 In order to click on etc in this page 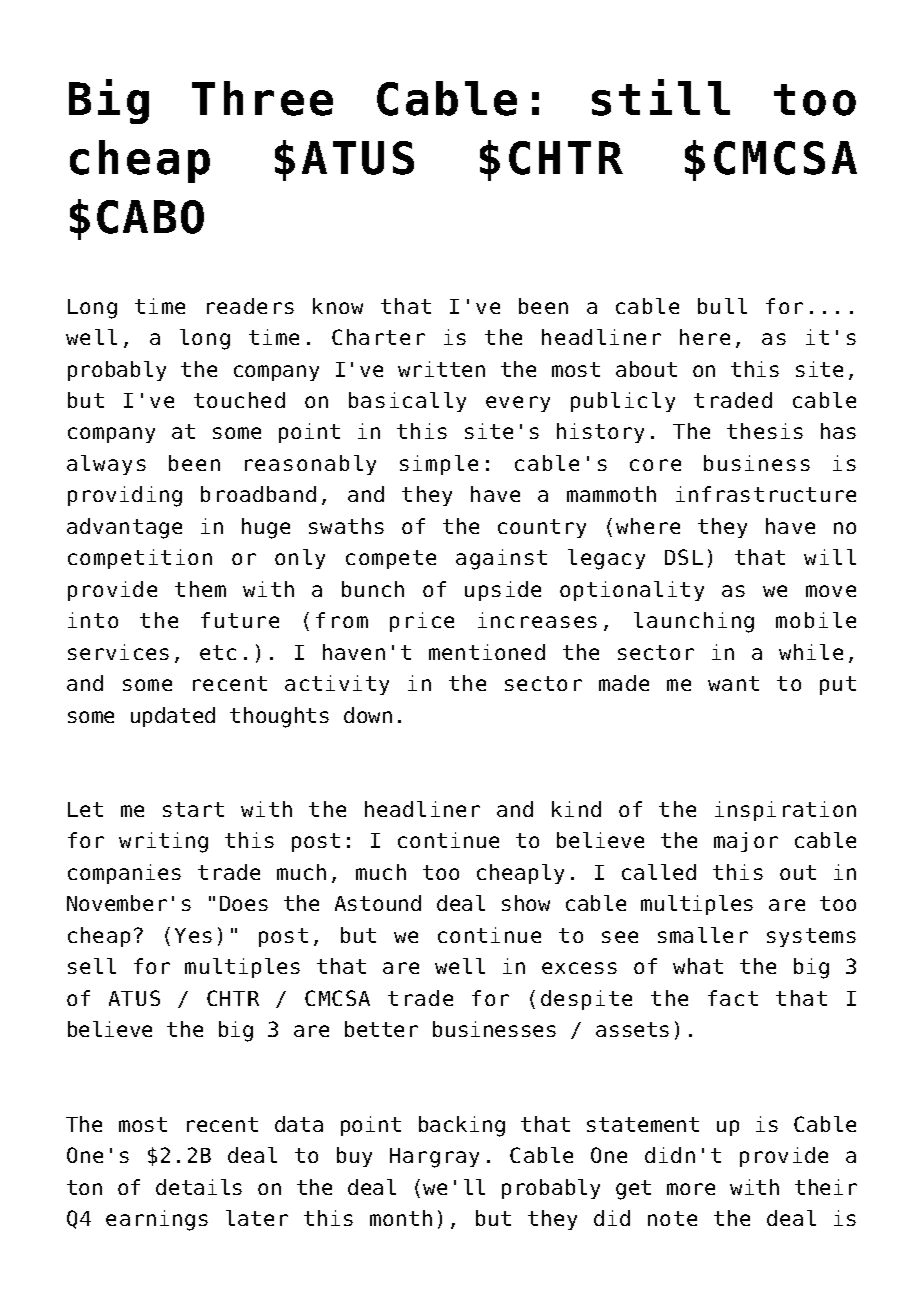, I will do `click(218, 652)`.
